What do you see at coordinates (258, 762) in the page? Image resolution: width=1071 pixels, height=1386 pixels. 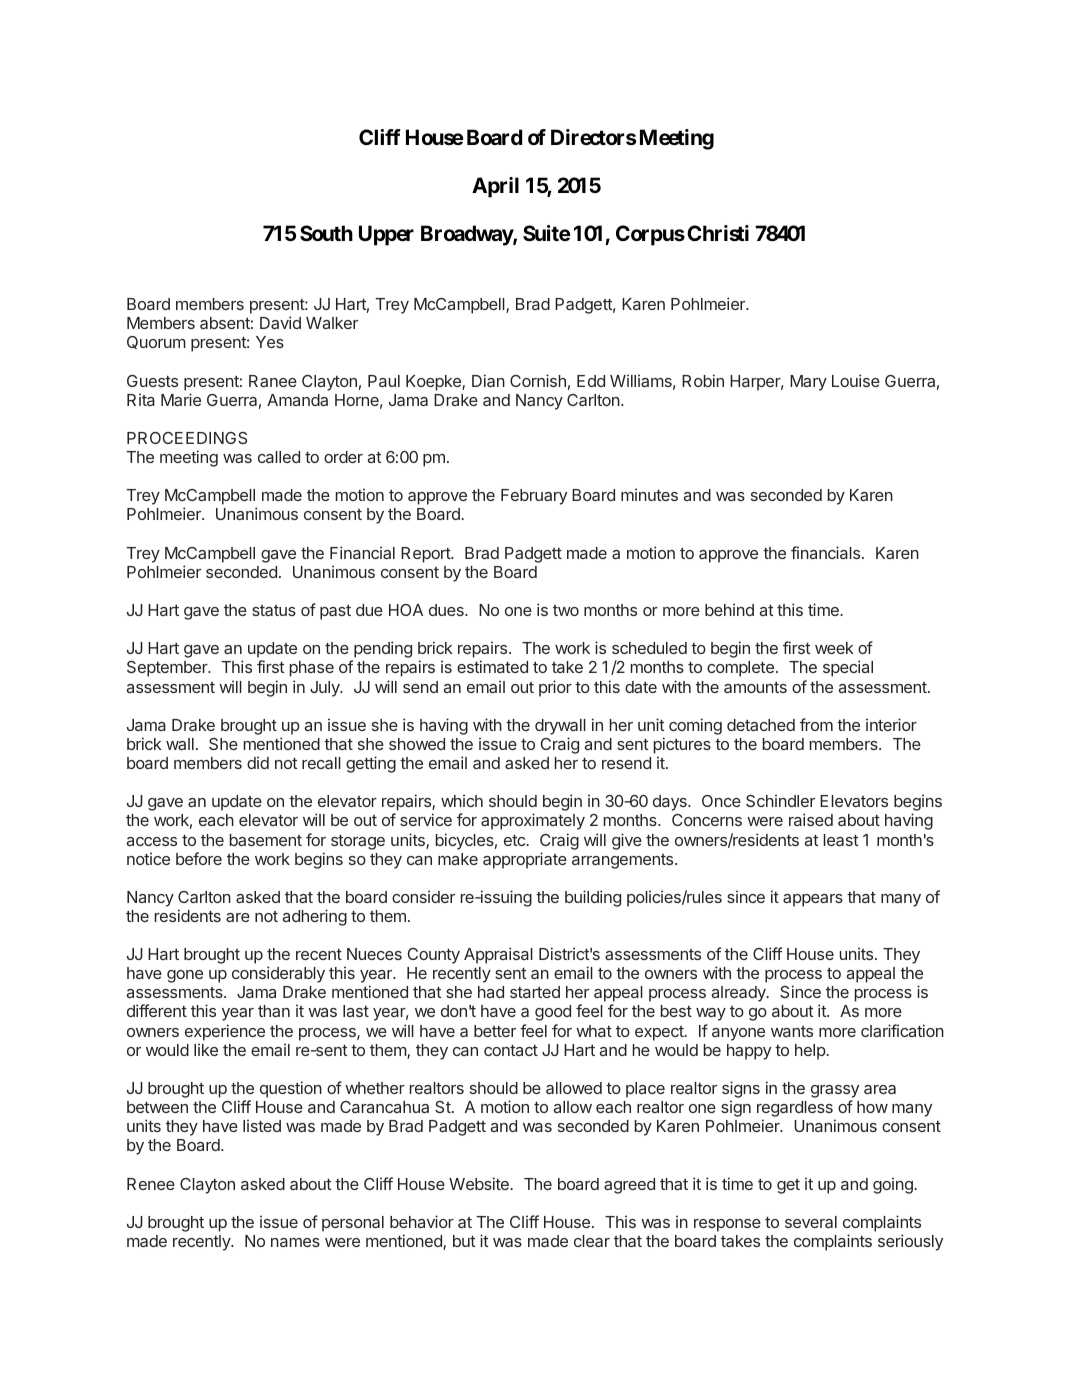 I see `did` at bounding box center [258, 762].
